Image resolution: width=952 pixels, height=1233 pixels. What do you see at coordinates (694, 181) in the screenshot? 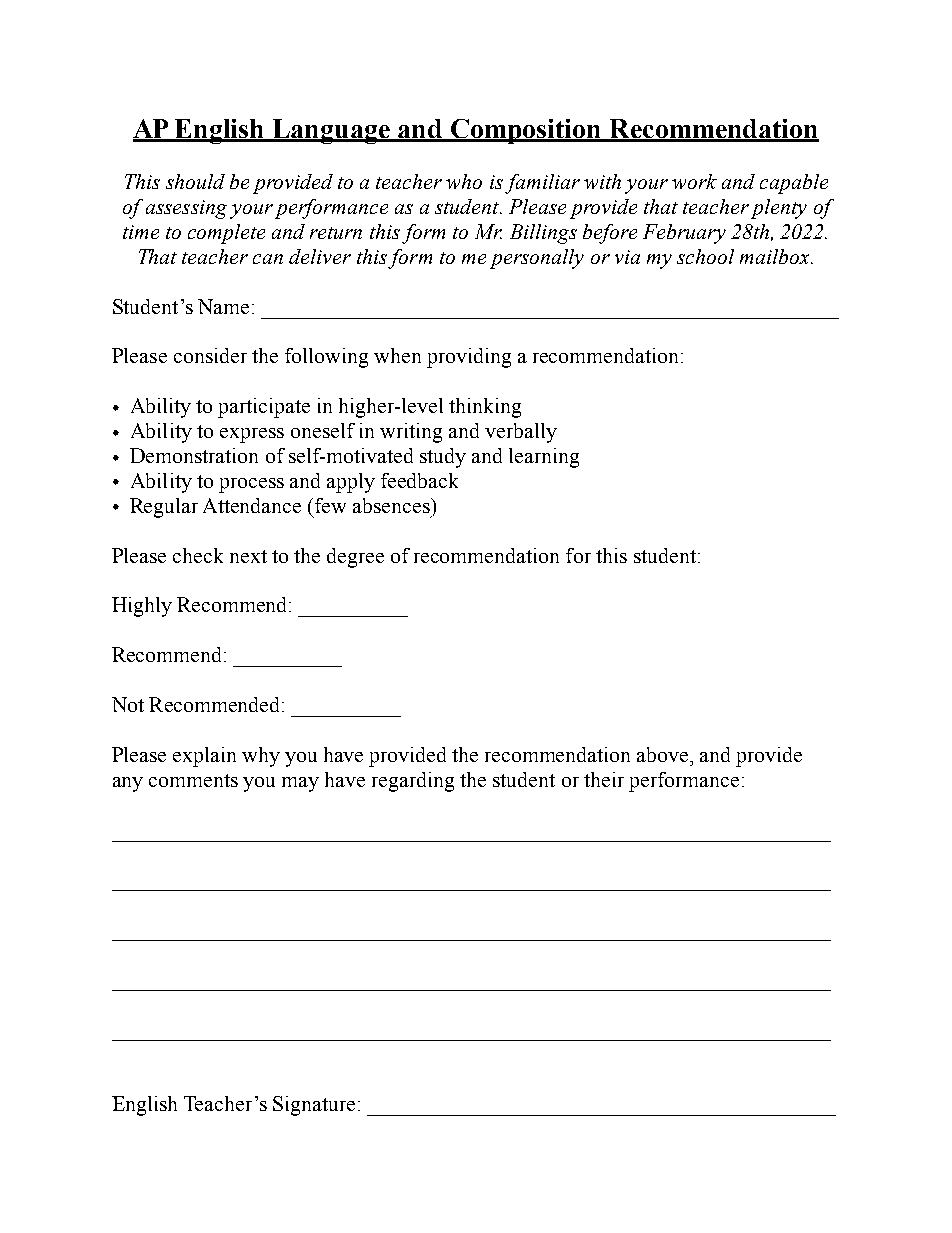
I see `work` at bounding box center [694, 181].
